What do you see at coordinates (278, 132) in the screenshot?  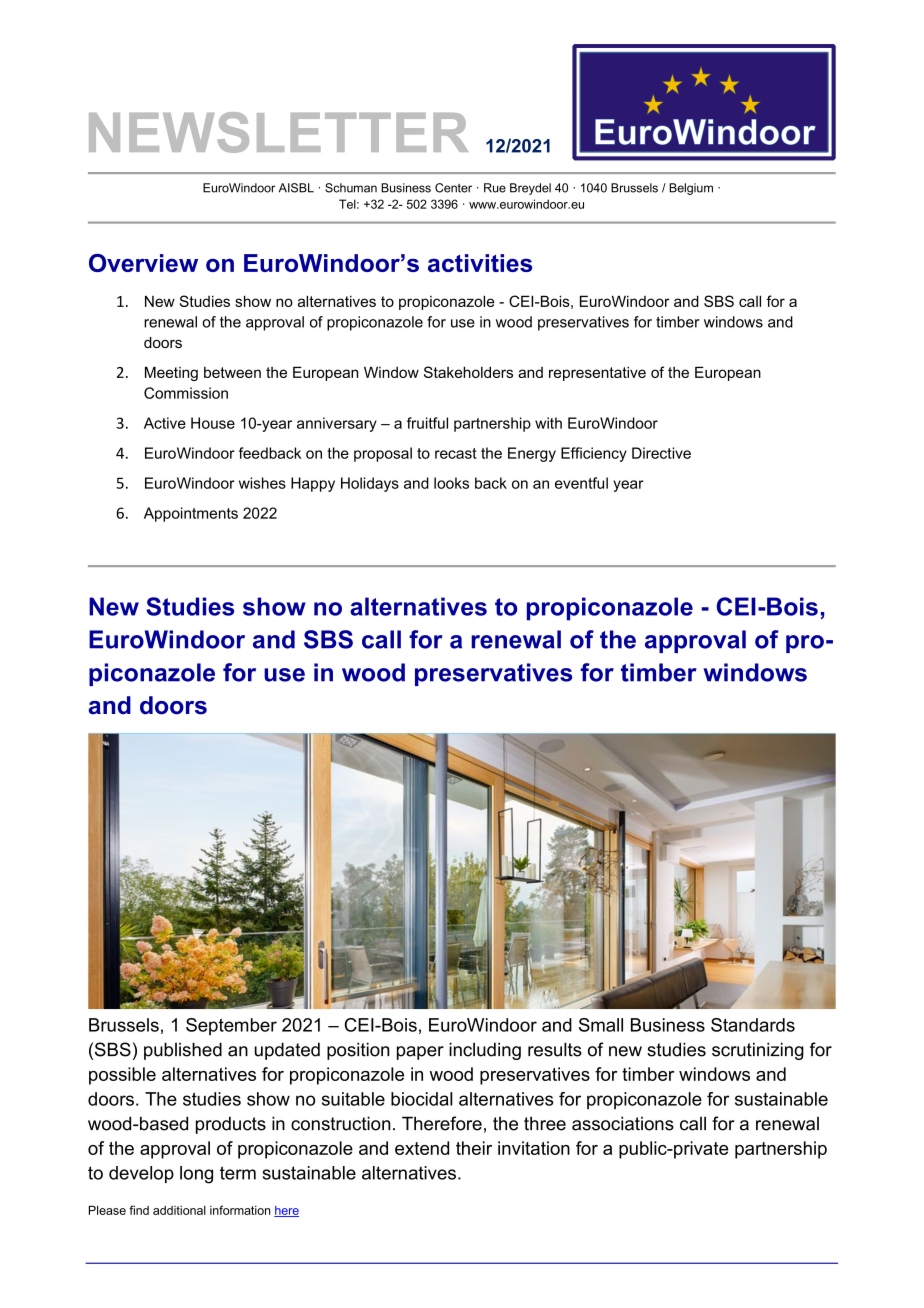 I see `NEWSLETTER` at bounding box center [278, 132].
